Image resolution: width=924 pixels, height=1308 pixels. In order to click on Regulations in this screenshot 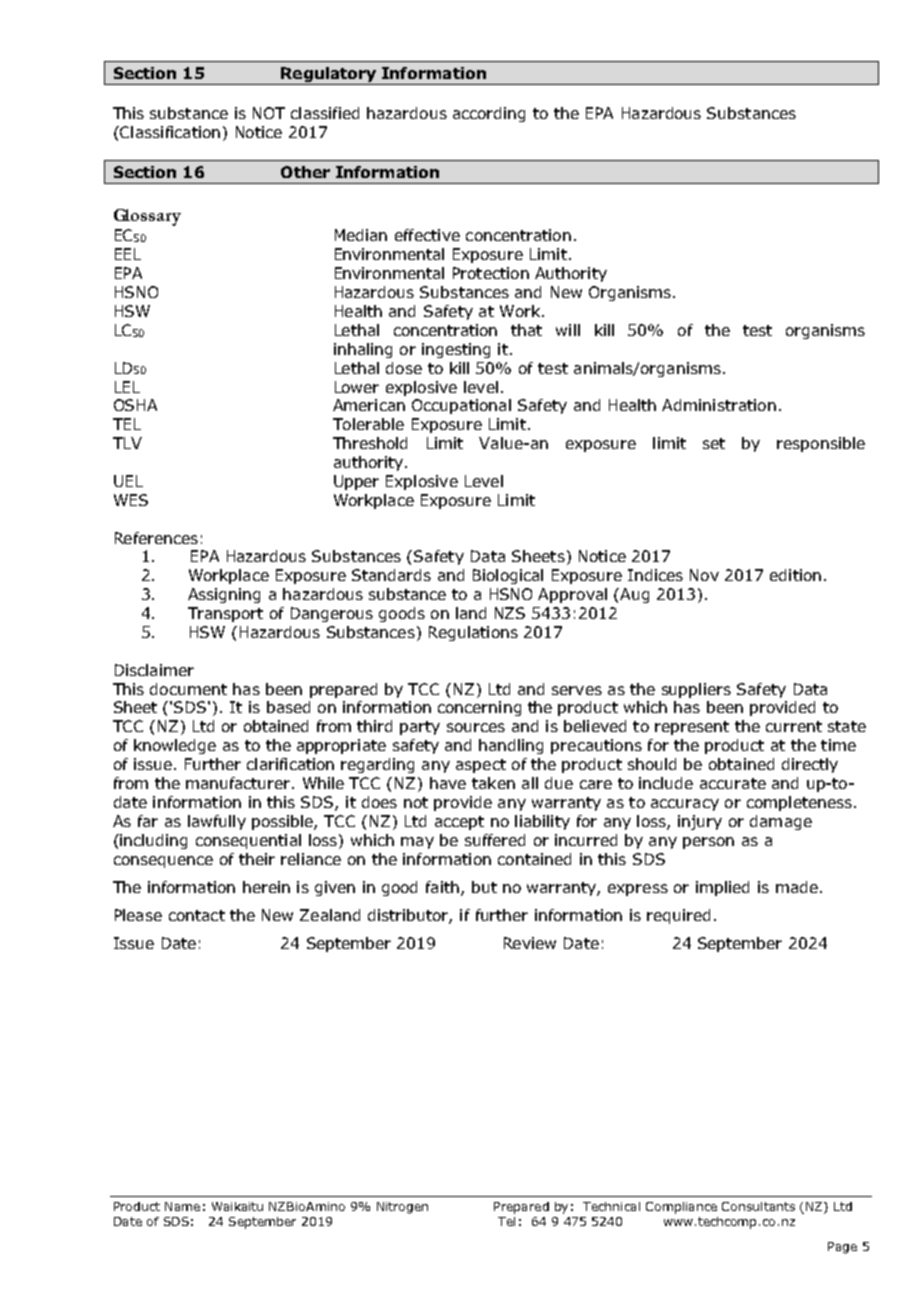, I will do `click(473, 633)`.
